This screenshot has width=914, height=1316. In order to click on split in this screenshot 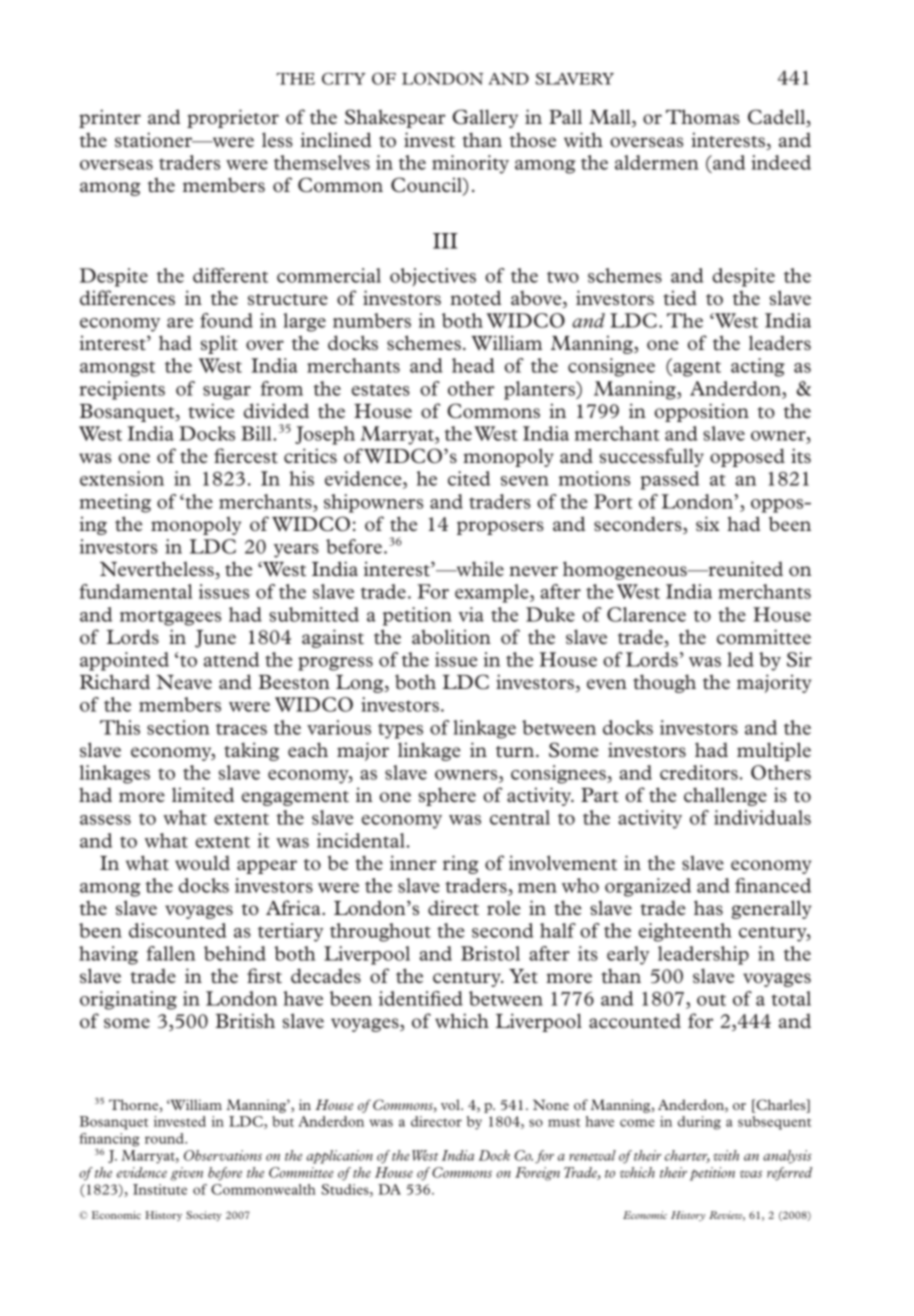, I will do `click(219, 344)`.
